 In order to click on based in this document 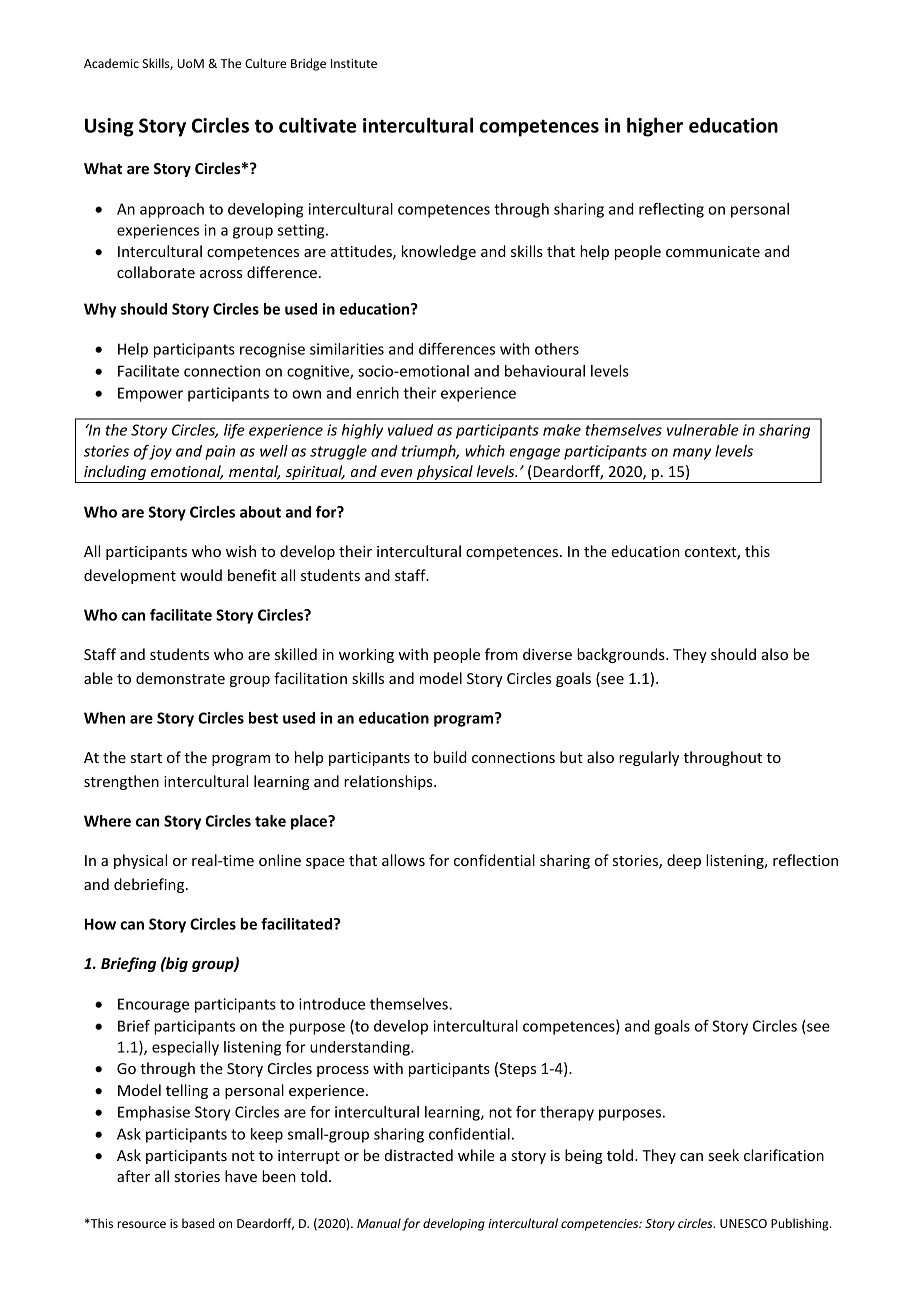, I will do `click(198, 1223)`.
